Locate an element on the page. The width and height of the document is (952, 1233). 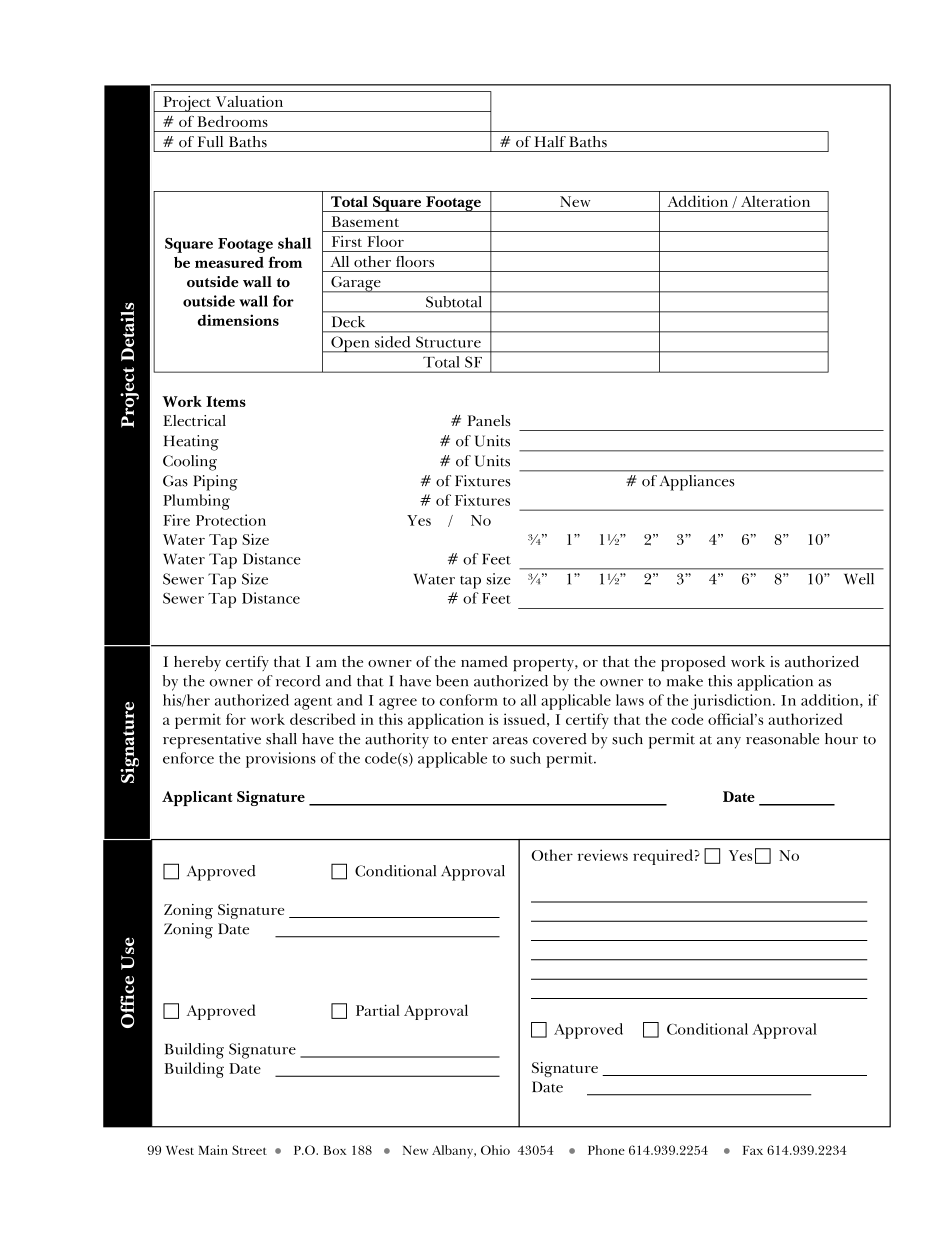
Ohio is located at coordinates (495, 1150).
